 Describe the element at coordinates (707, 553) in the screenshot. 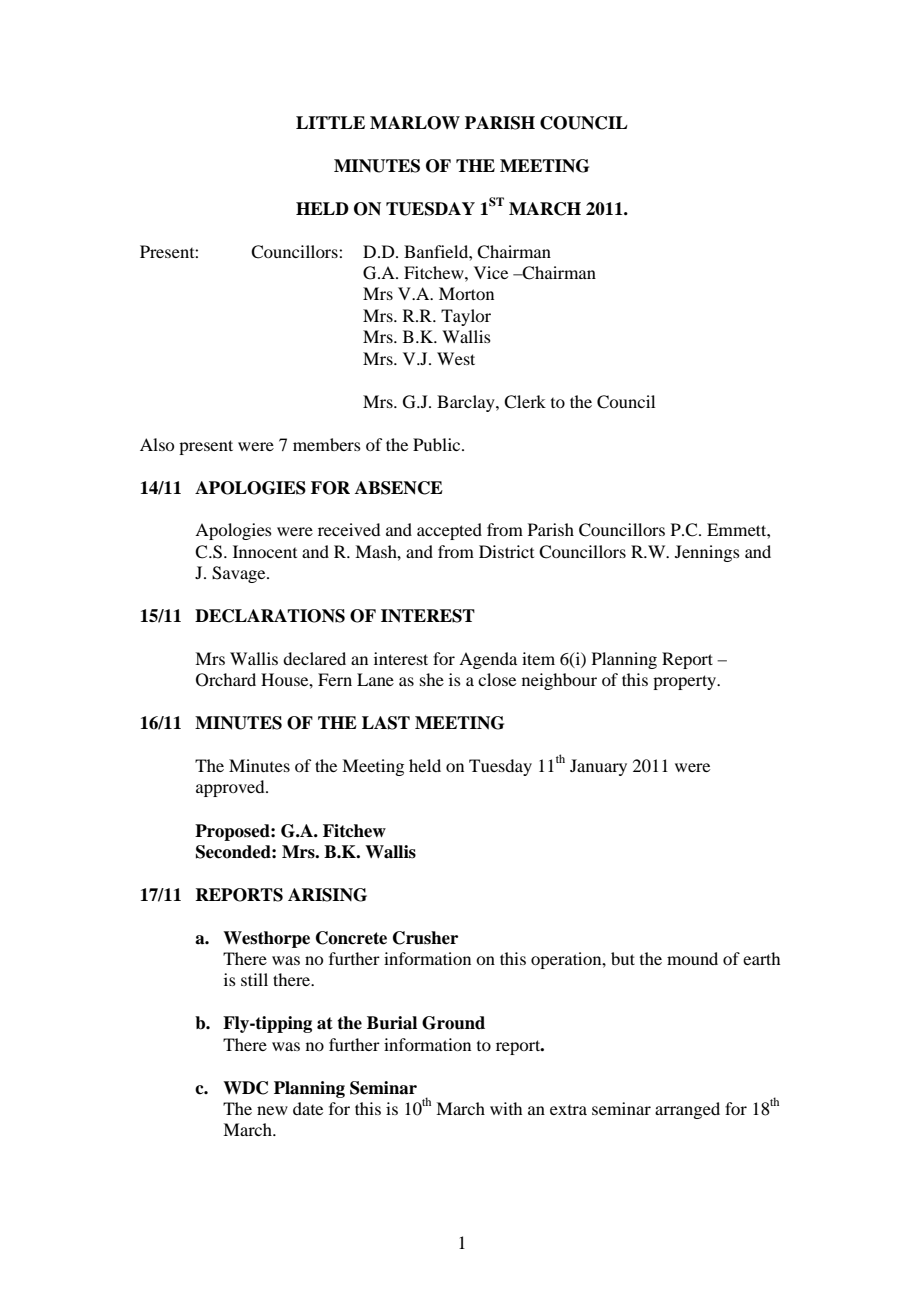

I see `Jennings` at that location.
